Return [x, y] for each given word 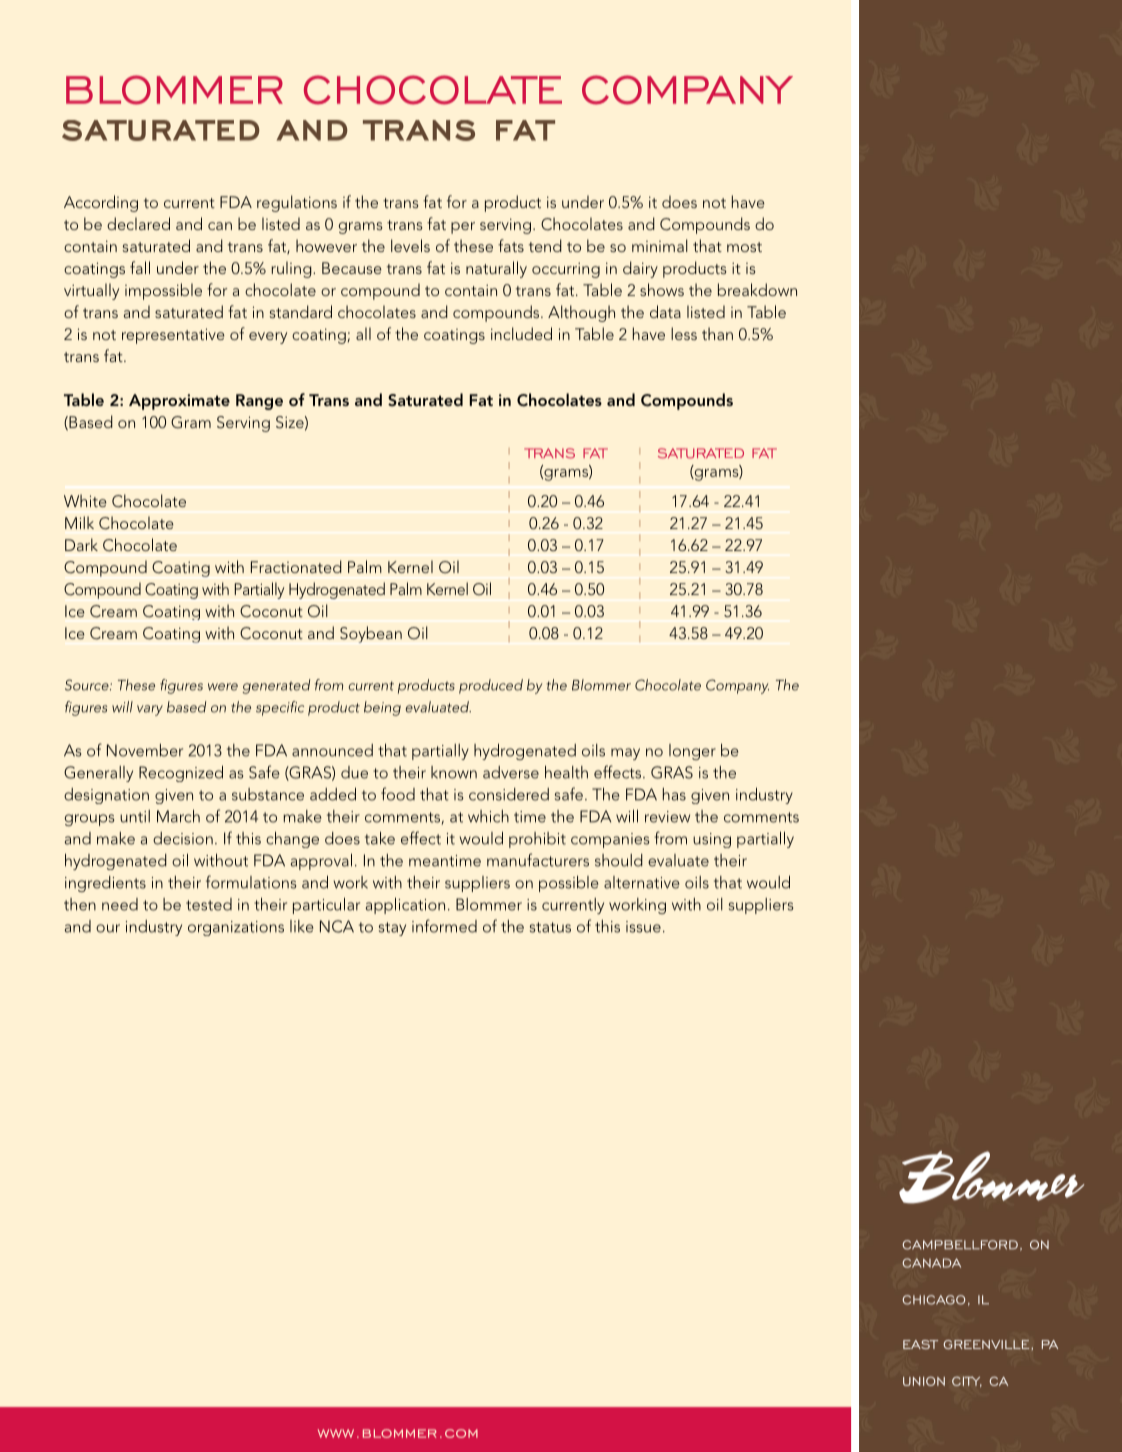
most [744, 247]
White [85, 500]
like [301, 926]
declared [138, 223]
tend [545, 245]
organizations [236, 928]
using [712, 840]
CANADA [931, 1263]
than [717, 333]
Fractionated [296, 566]
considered [509, 794]
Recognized [181, 773]
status [550, 927]
